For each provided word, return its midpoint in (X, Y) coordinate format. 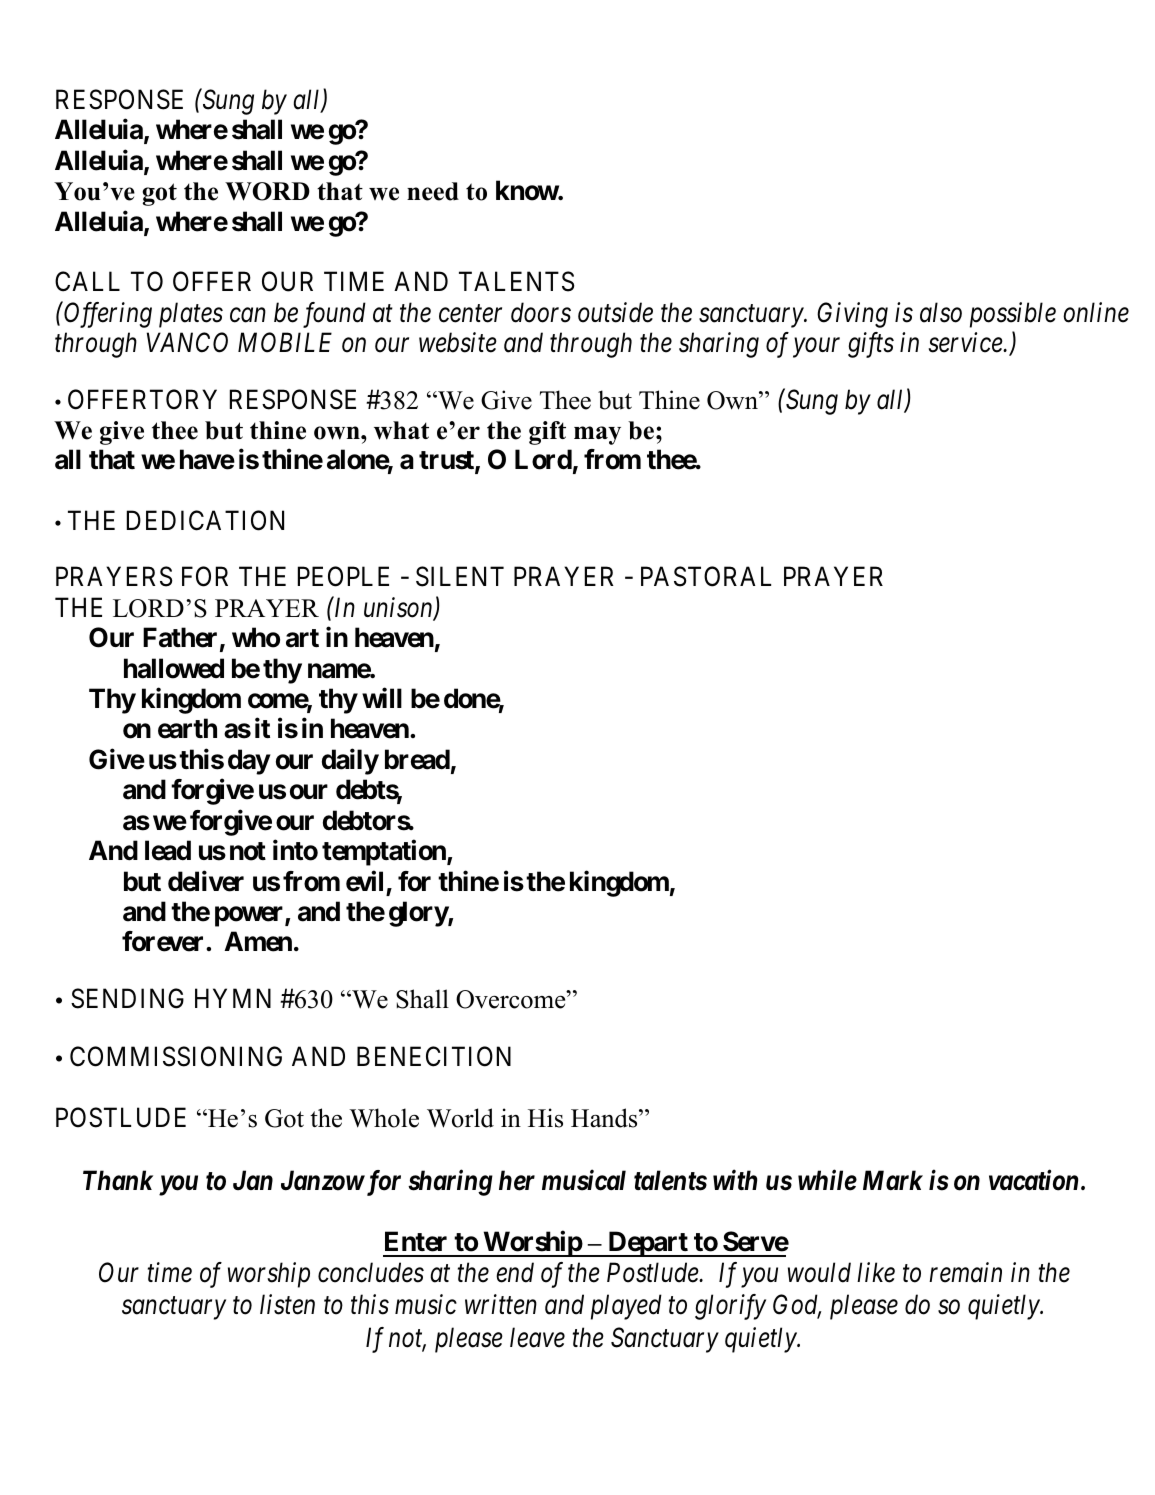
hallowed (174, 668)
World (460, 1118)
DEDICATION (205, 520)
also (941, 312)
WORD (267, 191)
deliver (206, 881)
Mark (893, 1180)
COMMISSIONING (176, 1056)
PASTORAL (706, 577)
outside (615, 312)
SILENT (460, 577)
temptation (385, 853)
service (966, 343)
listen (287, 1304)
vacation (1033, 1180)
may (597, 435)
